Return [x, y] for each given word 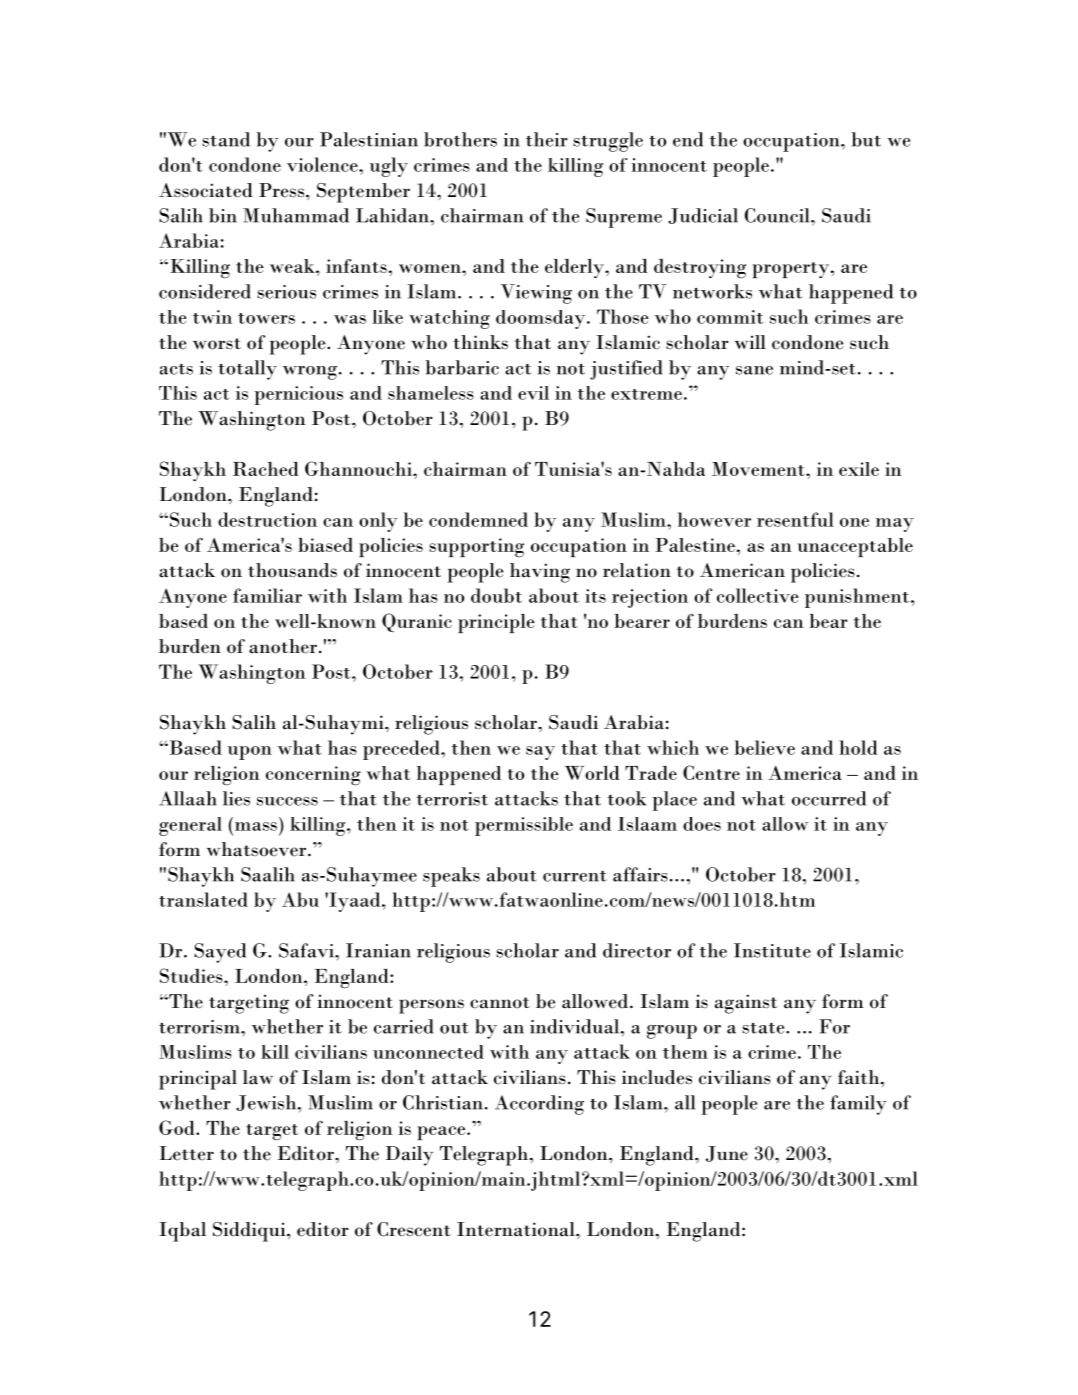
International [517, 1229]
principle [496, 623]
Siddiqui [250, 1232]
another [283, 646]
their [547, 139]
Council [778, 215]
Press [281, 190]
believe [765, 747]
